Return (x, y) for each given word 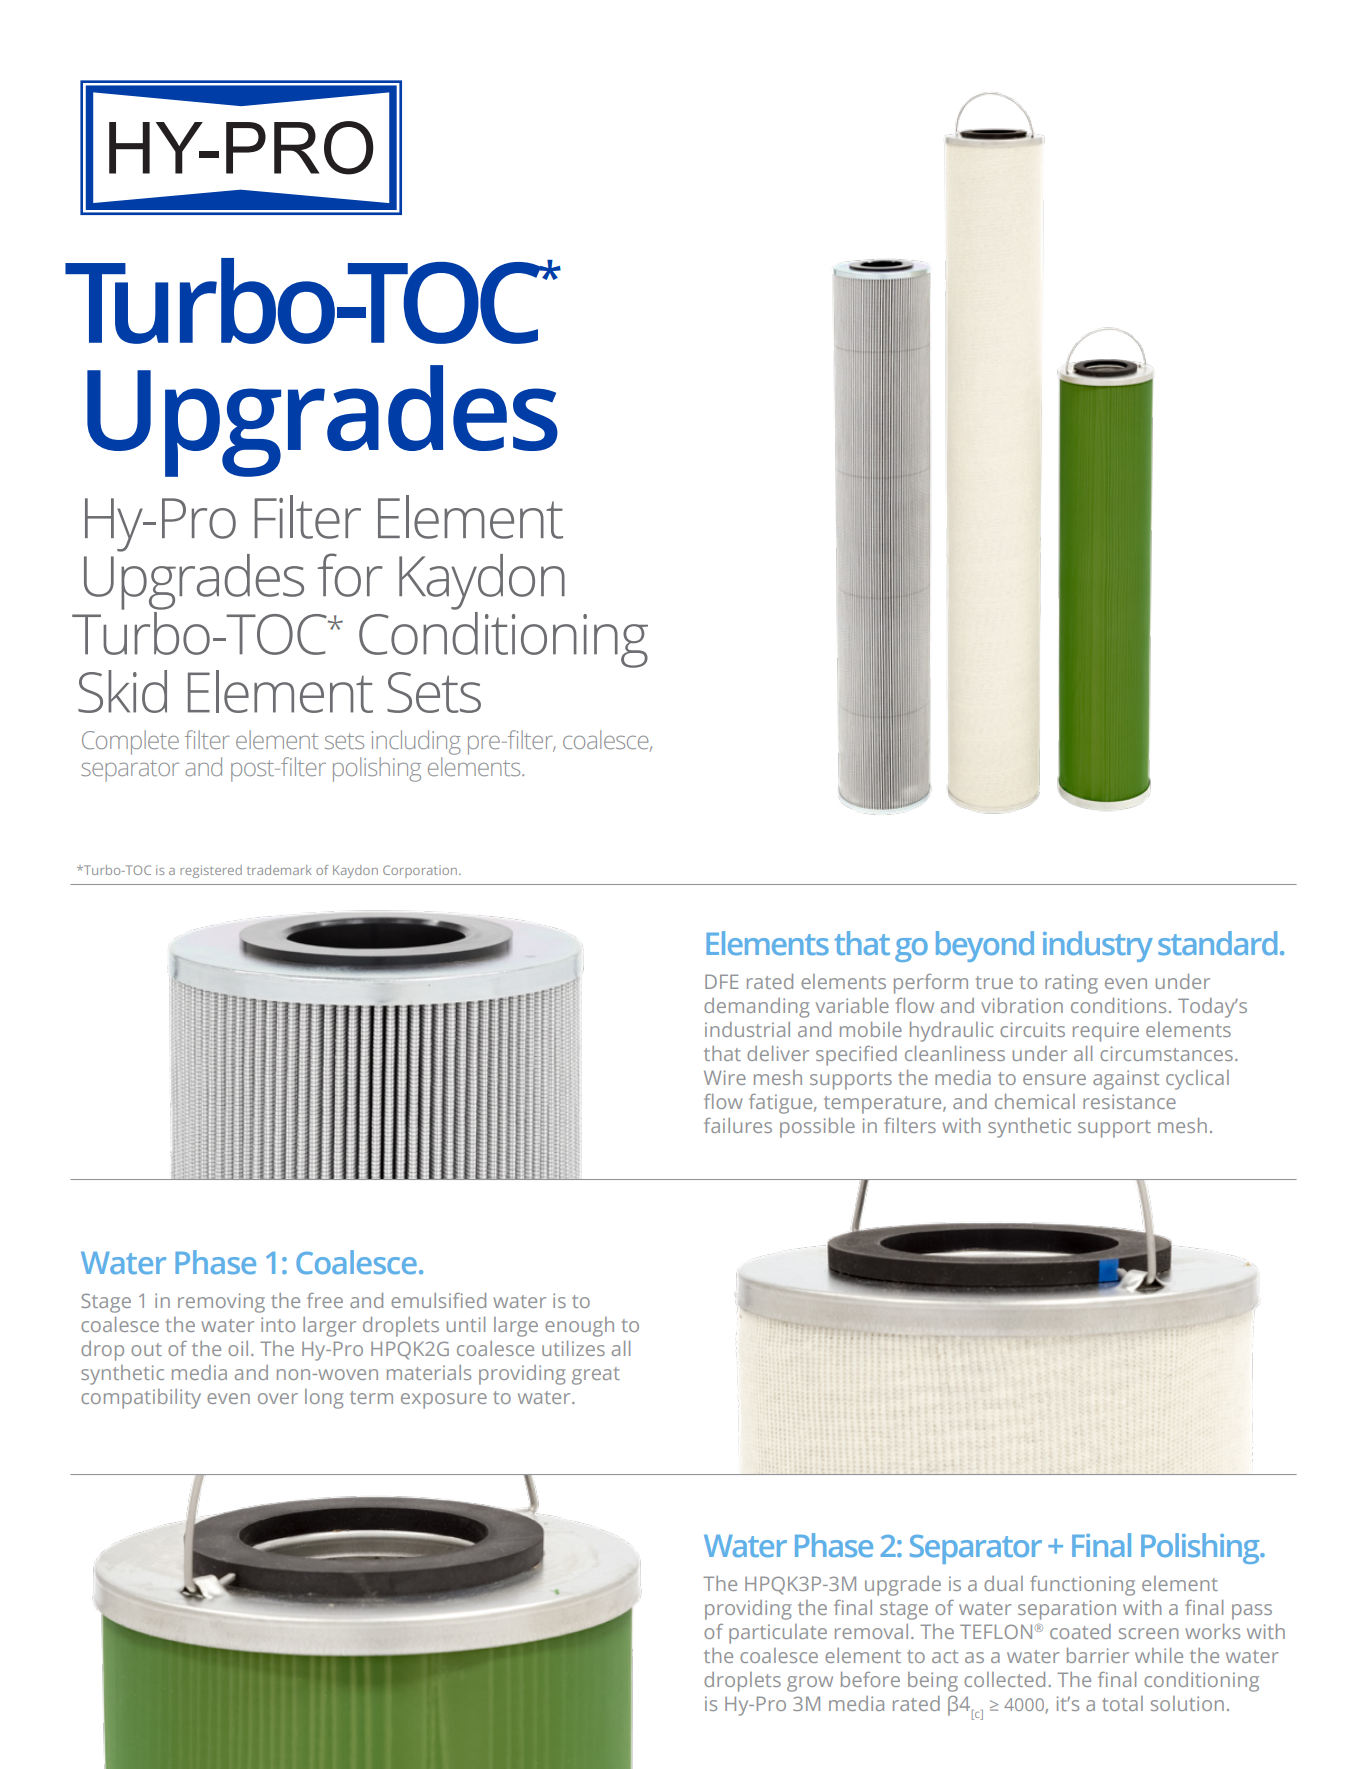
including (416, 744)
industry (1098, 946)
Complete (130, 742)
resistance (1129, 1101)
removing (221, 1303)
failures (738, 1125)
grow (810, 1684)
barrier (1098, 1655)
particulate (778, 1634)
